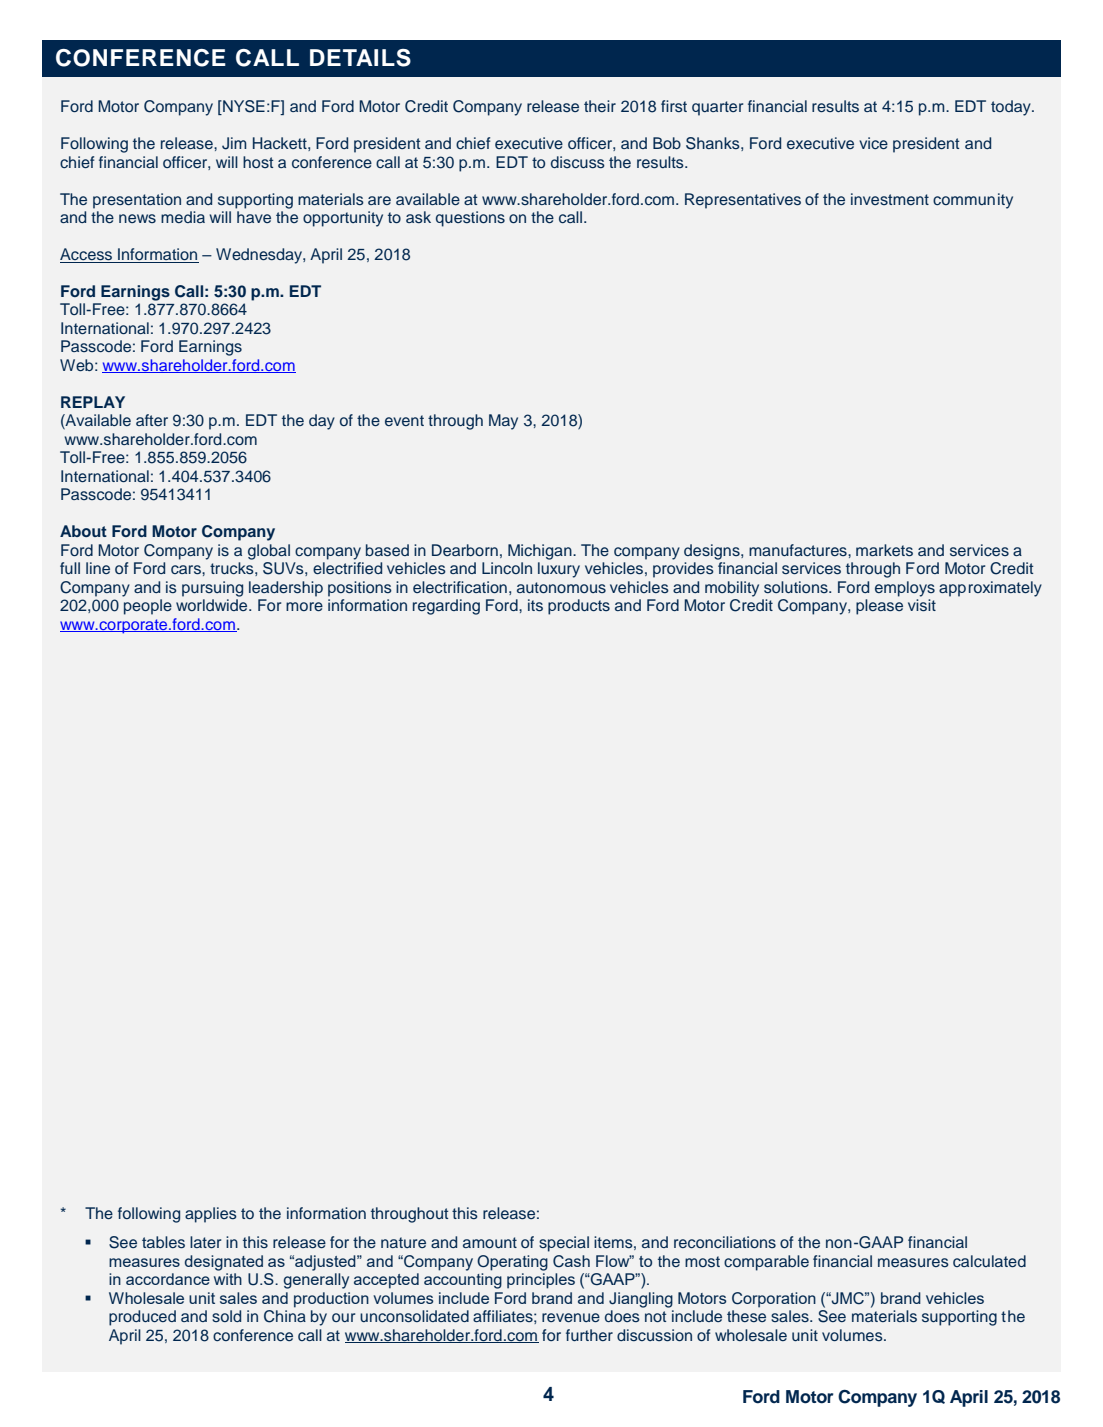 Image resolution: width=1103 pixels, height=1427 pixels. I want to click on principles, so click(541, 1281).
